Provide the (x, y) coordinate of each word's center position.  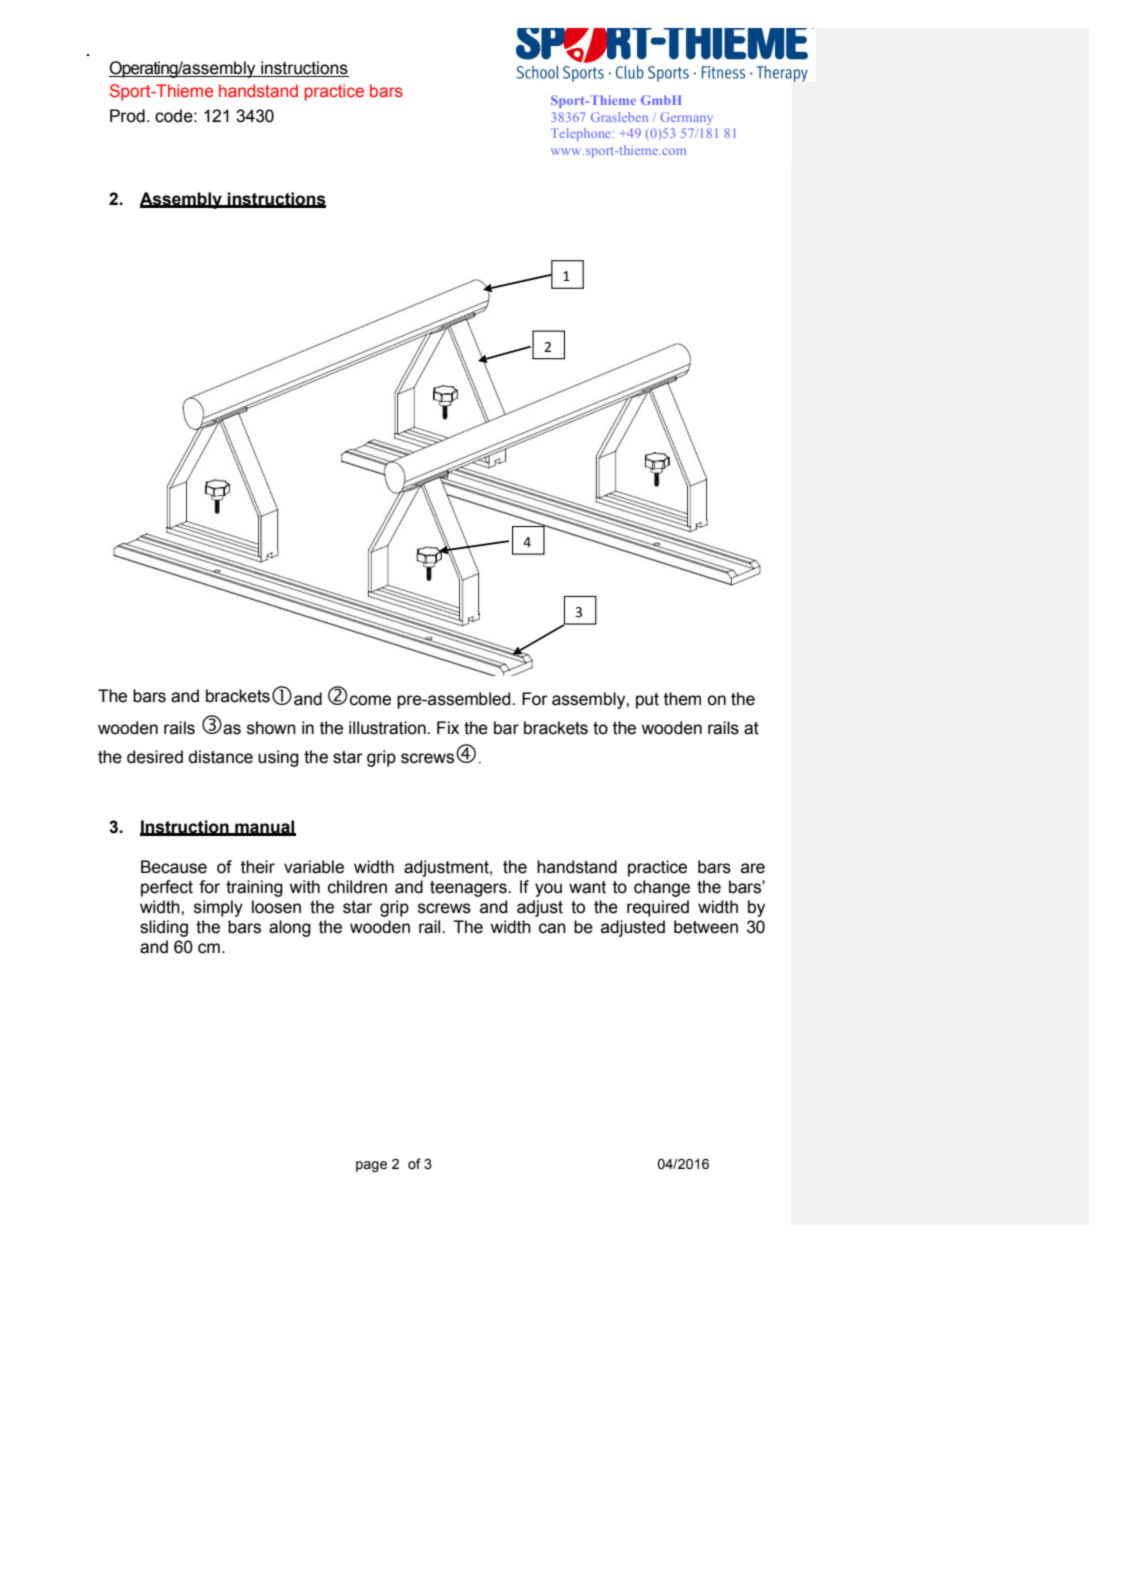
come (370, 700)
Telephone (581, 134)
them (682, 699)
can (552, 928)
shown (271, 728)
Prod (127, 116)
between (706, 927)
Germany (686, 118)
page (371, 1166)
